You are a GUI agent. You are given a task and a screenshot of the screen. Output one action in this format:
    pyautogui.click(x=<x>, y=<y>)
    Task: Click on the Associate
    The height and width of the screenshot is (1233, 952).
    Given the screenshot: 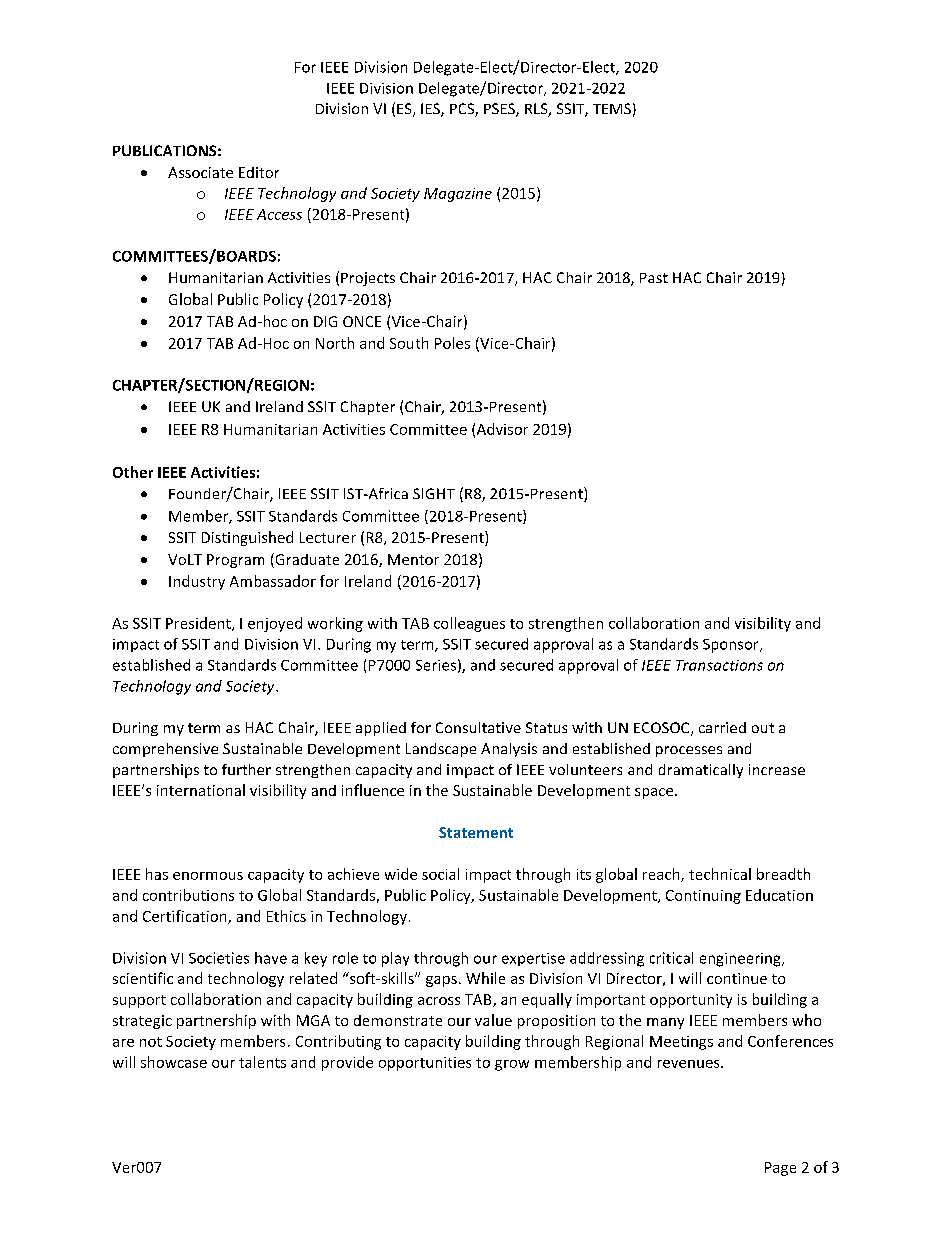 What is the action you would take?
    pyautogui.click(x=200, y=172)
